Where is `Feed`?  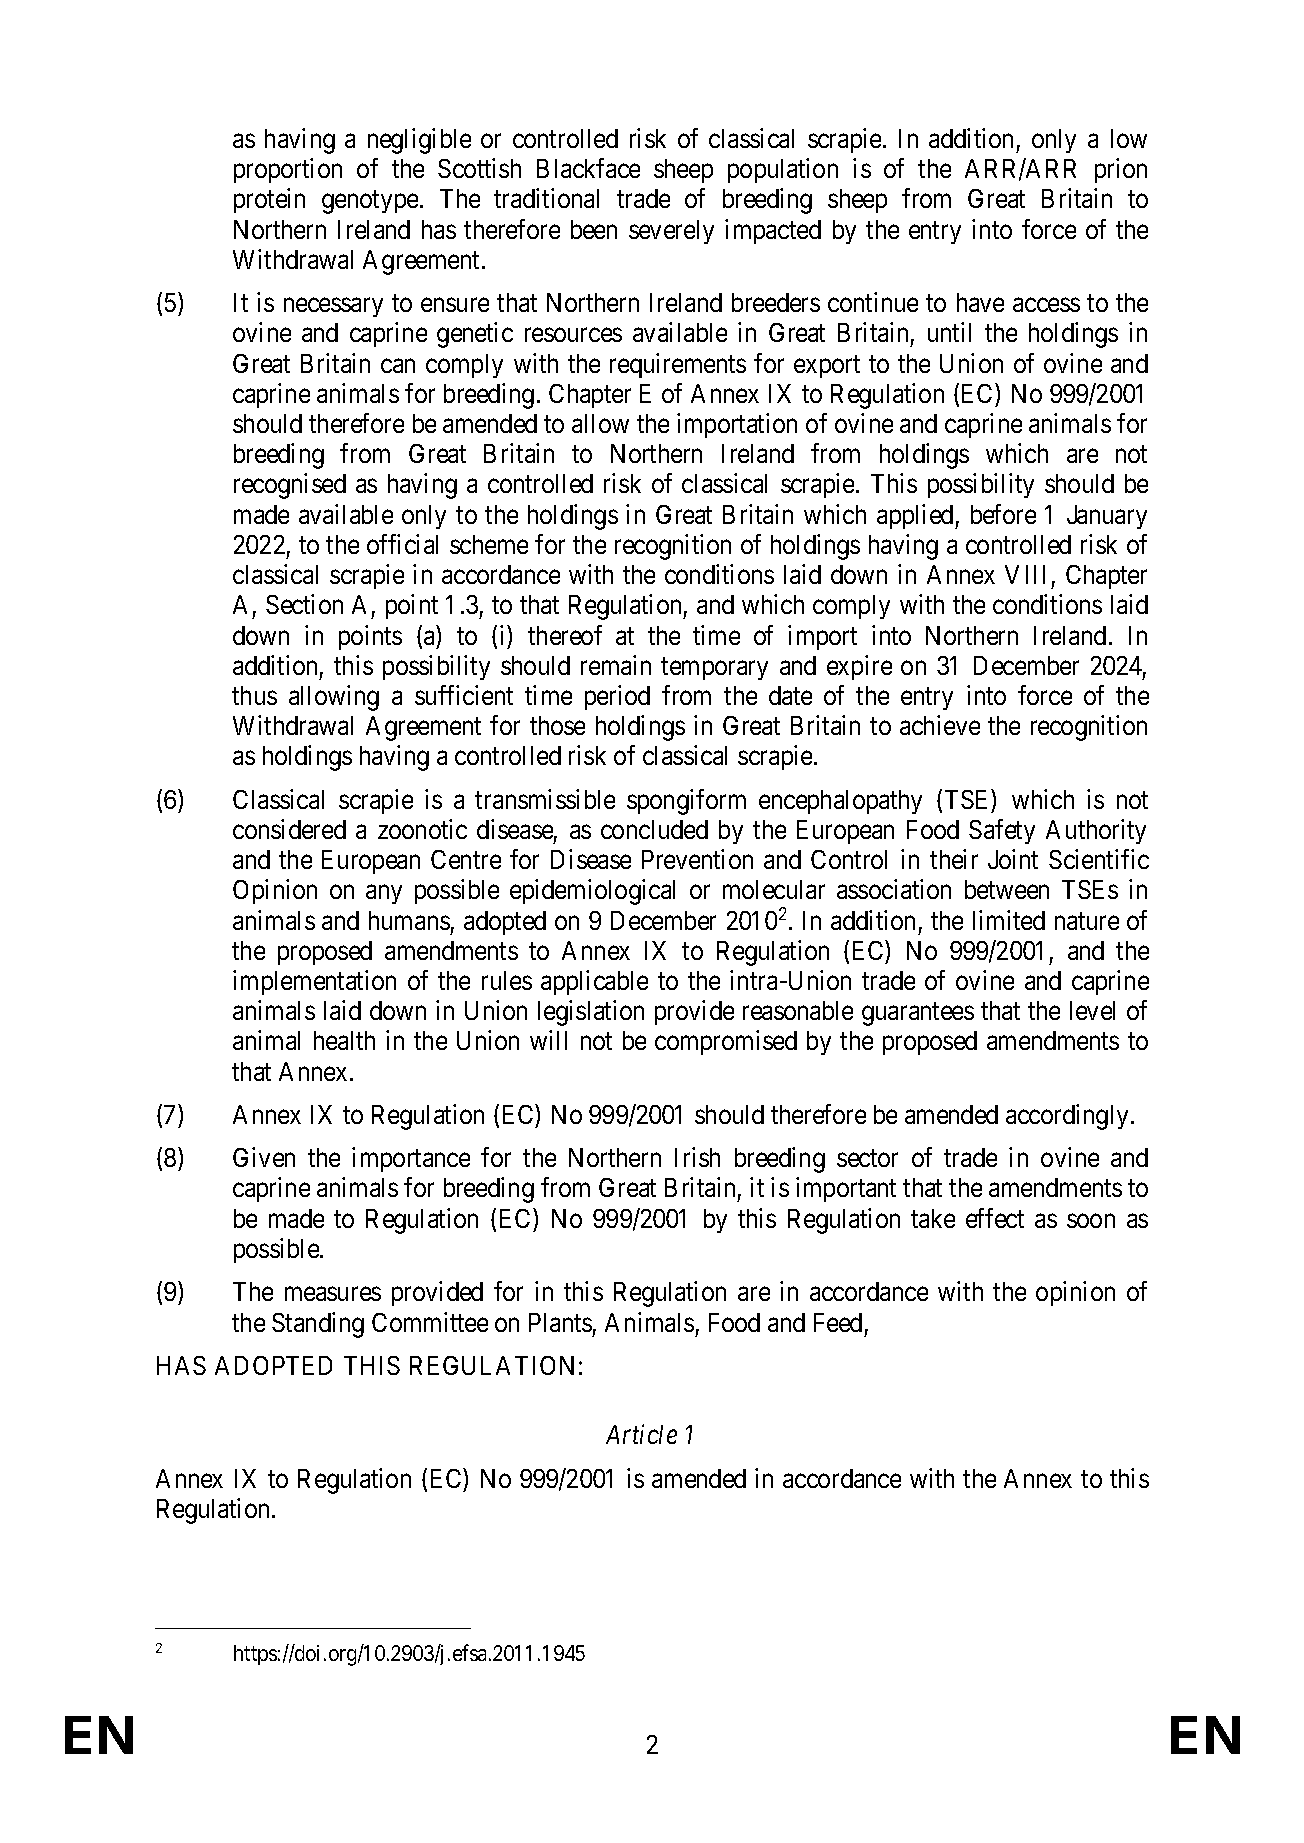
Feed is located at coordinates (838, 1322).
